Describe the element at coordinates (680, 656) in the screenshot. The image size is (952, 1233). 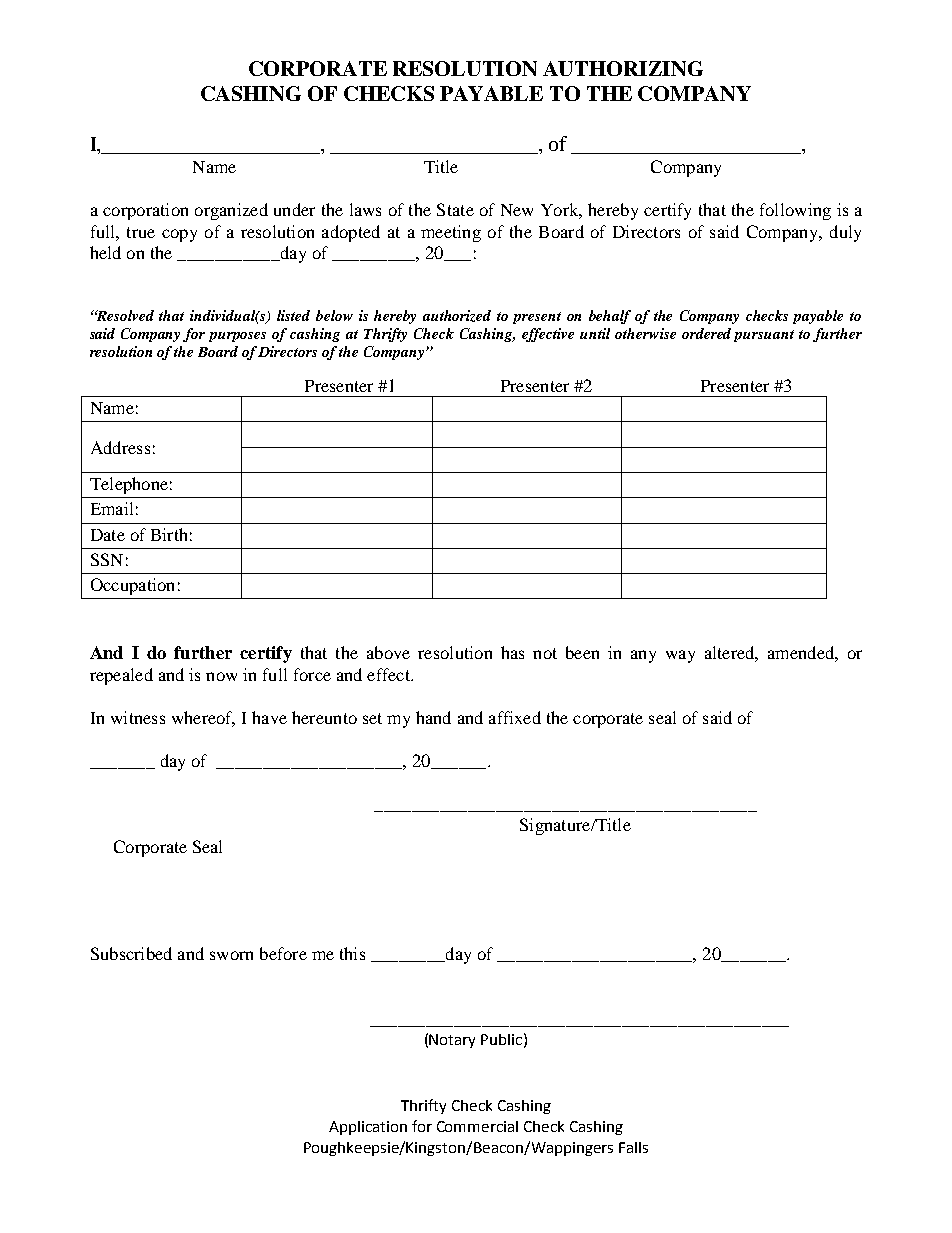
I see `way` at that location.
